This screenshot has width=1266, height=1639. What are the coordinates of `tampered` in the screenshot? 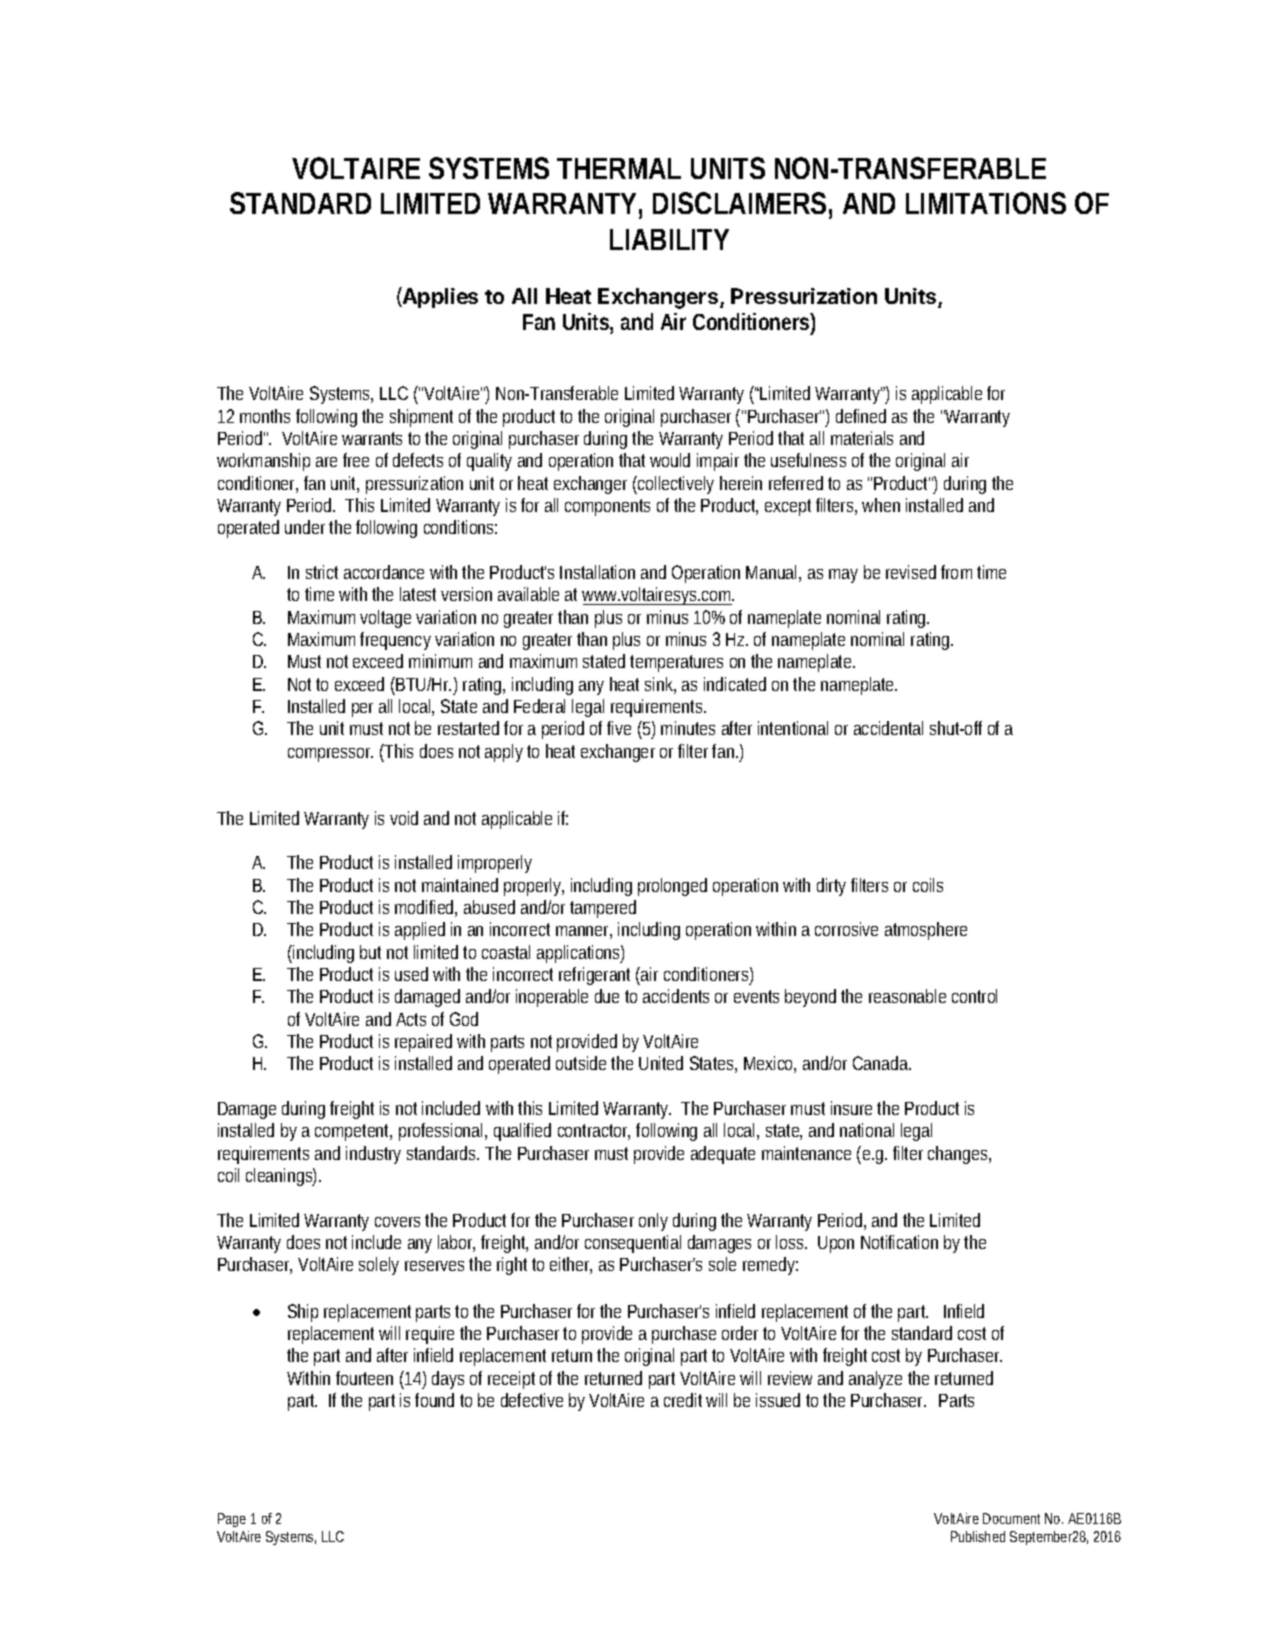 It's located at (603, 909).
